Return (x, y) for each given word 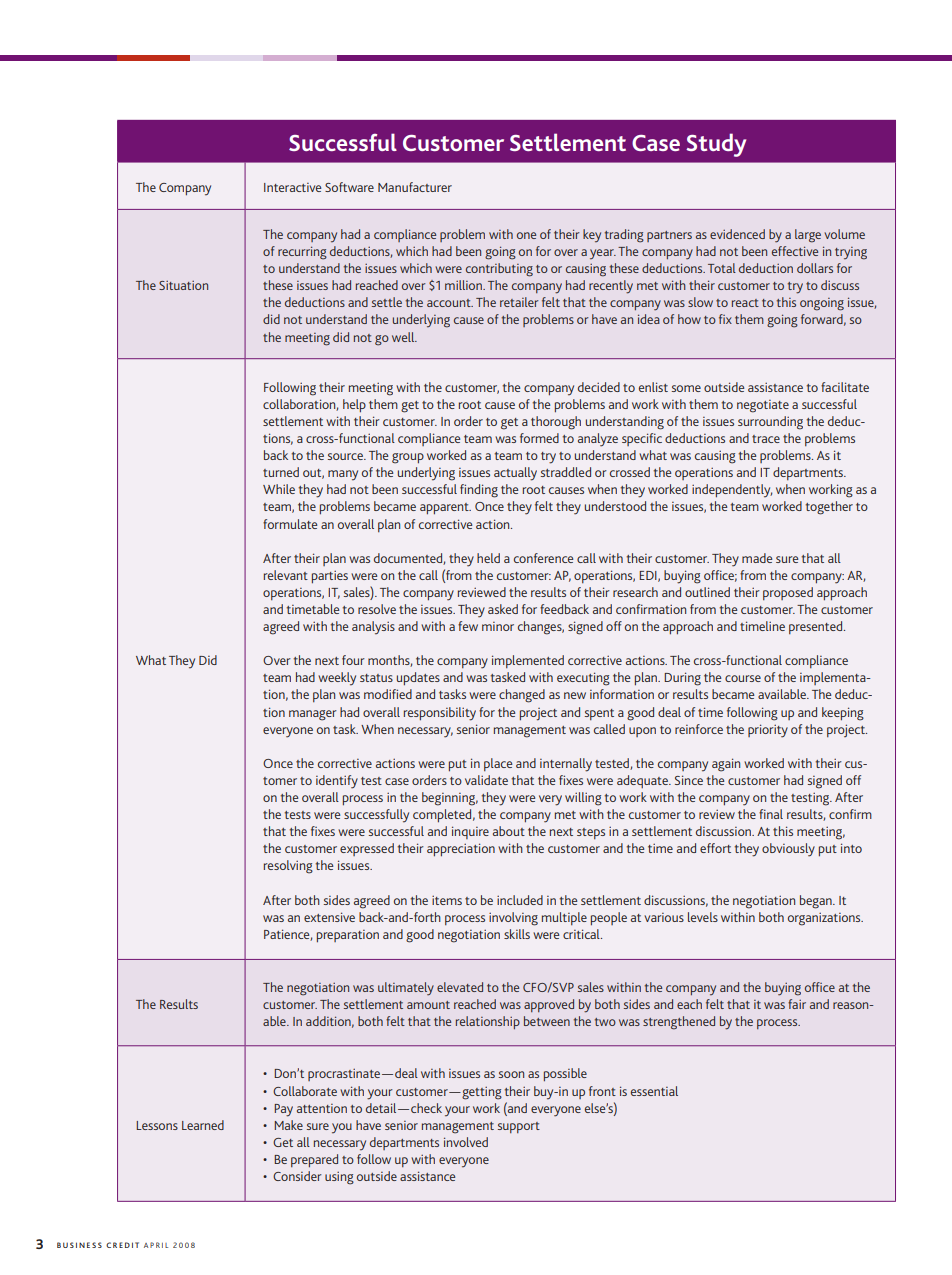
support (519, 1127)
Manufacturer (415, 187)
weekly (337, 679)
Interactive (292, 187)
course (743, 678)
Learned (203, 1125)
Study (716, 145)
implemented (528, 661)
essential (654, 1091)
